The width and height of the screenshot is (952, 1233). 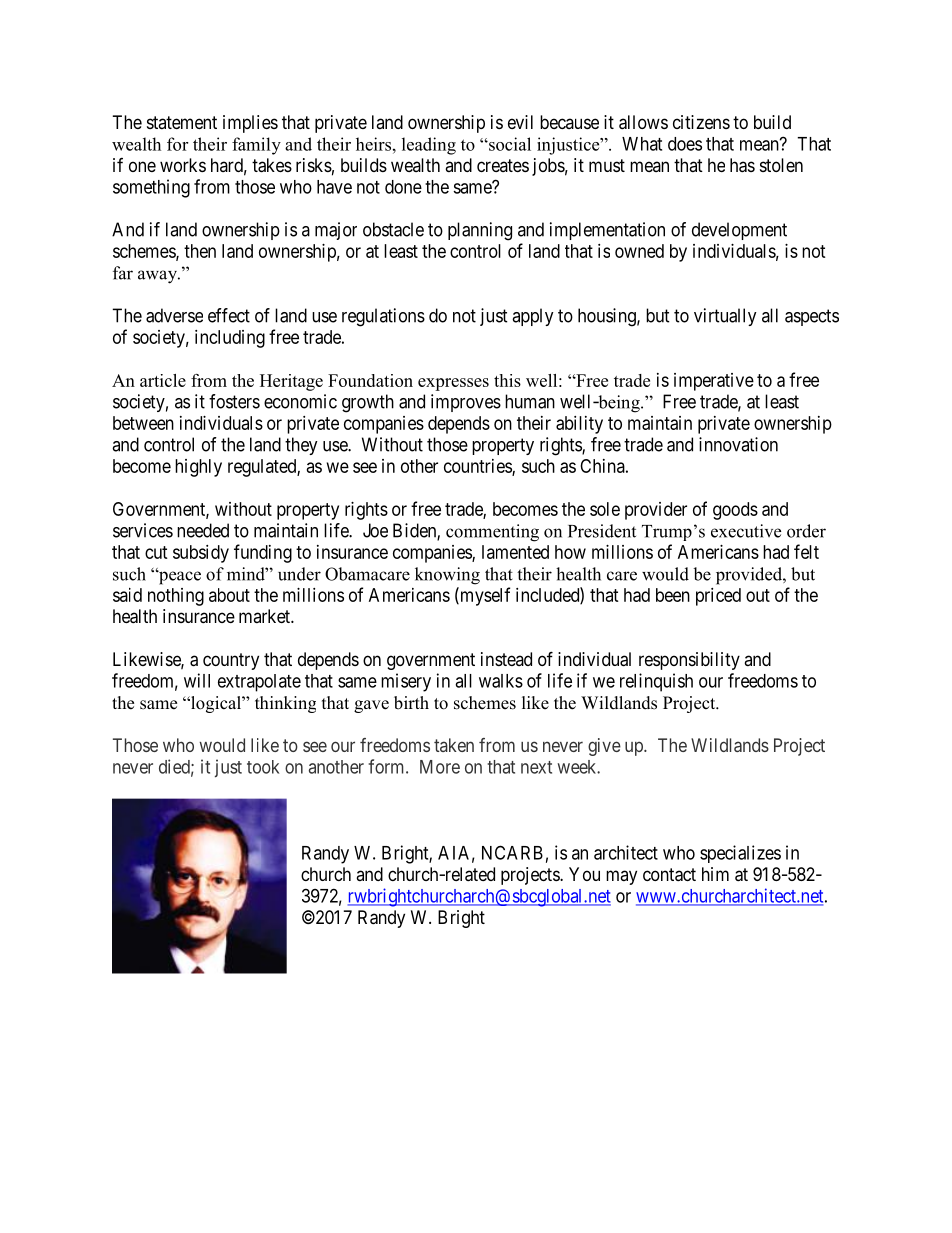 What do you see at coordinates (478, 467) in the screenshot?
I see `countries` at bounding box center [478, 467].
